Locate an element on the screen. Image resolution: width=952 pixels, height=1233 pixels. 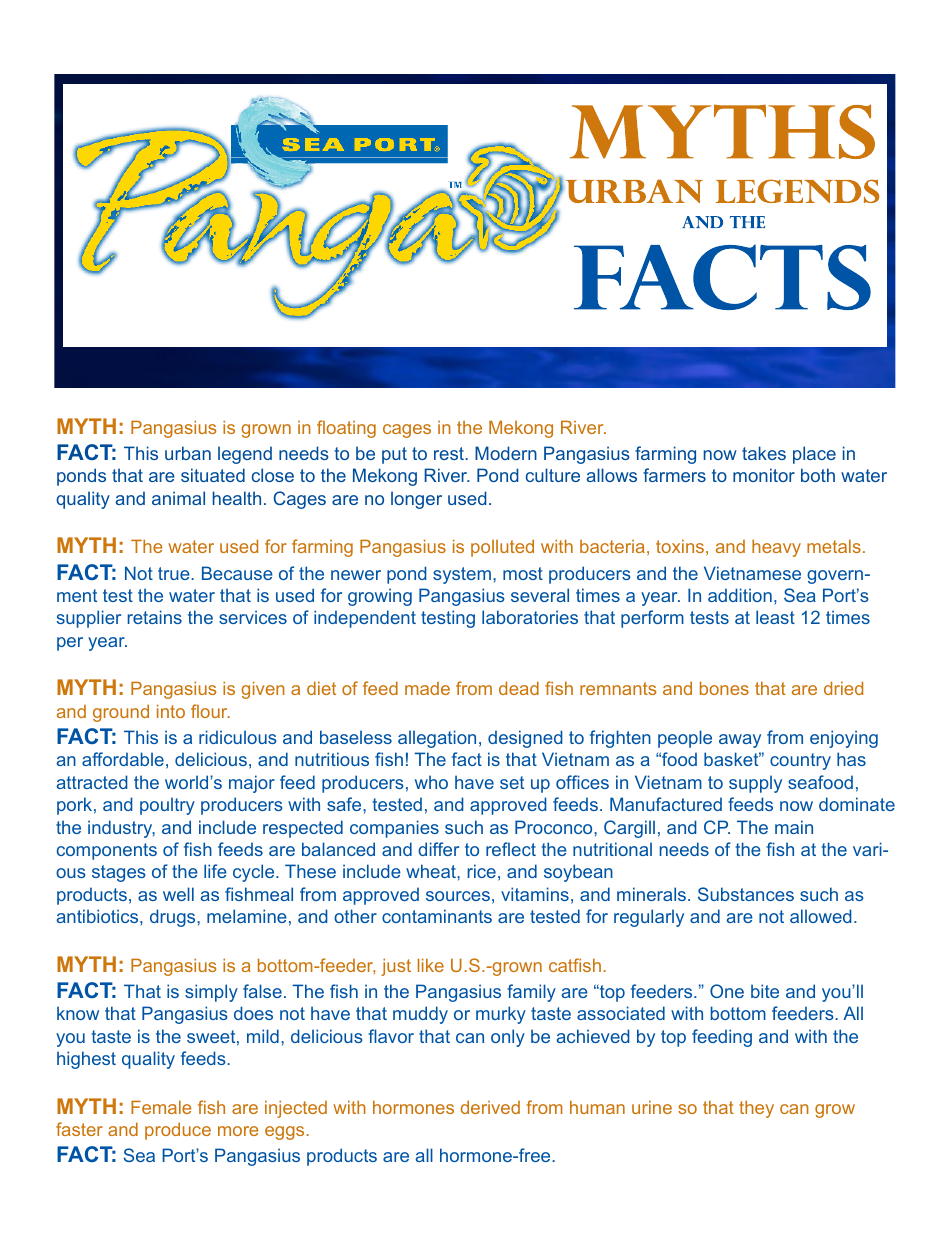
least is located at coordinates (775, 617).
